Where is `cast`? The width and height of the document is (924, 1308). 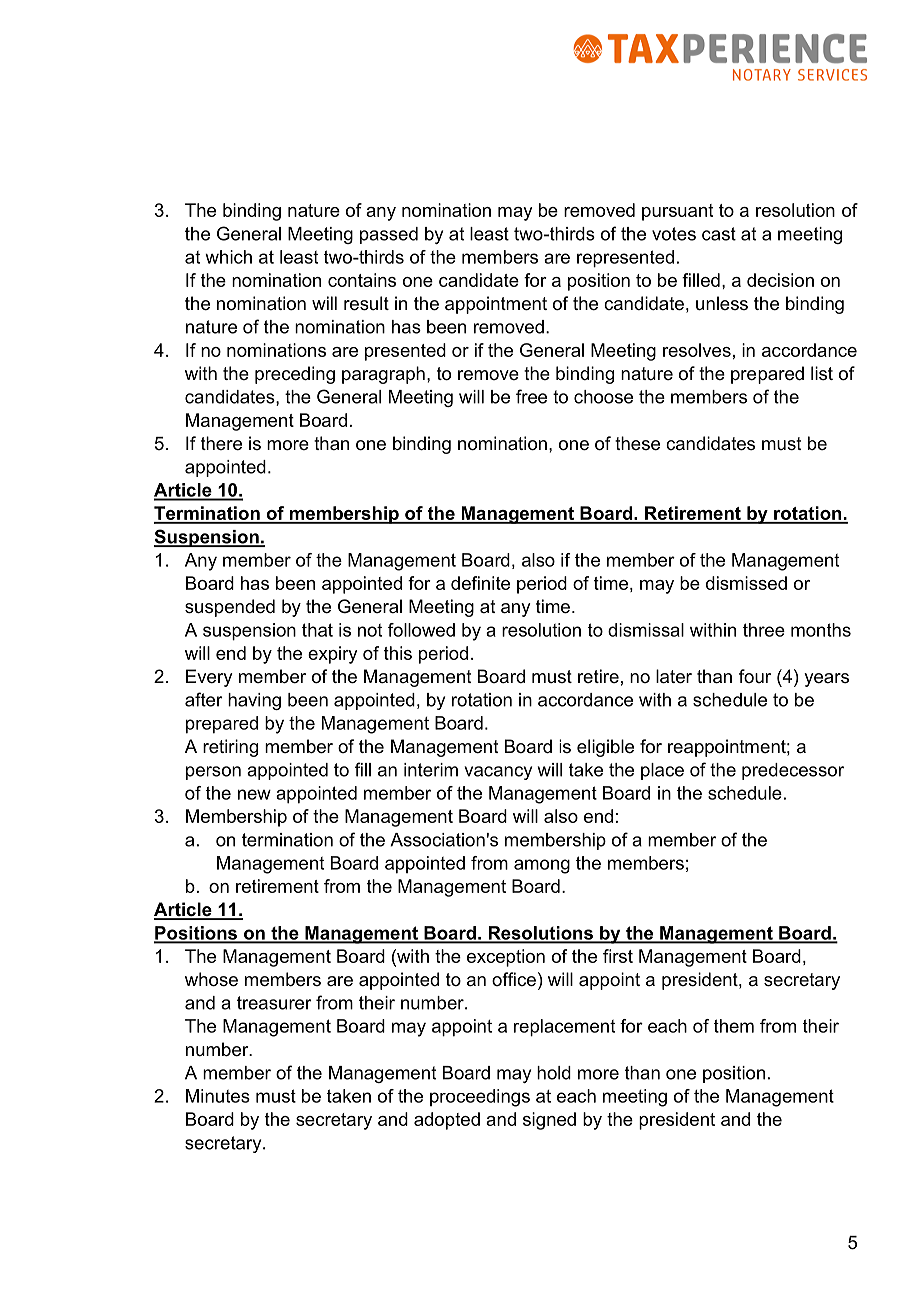 cast is located at coordinates (719, 234).
